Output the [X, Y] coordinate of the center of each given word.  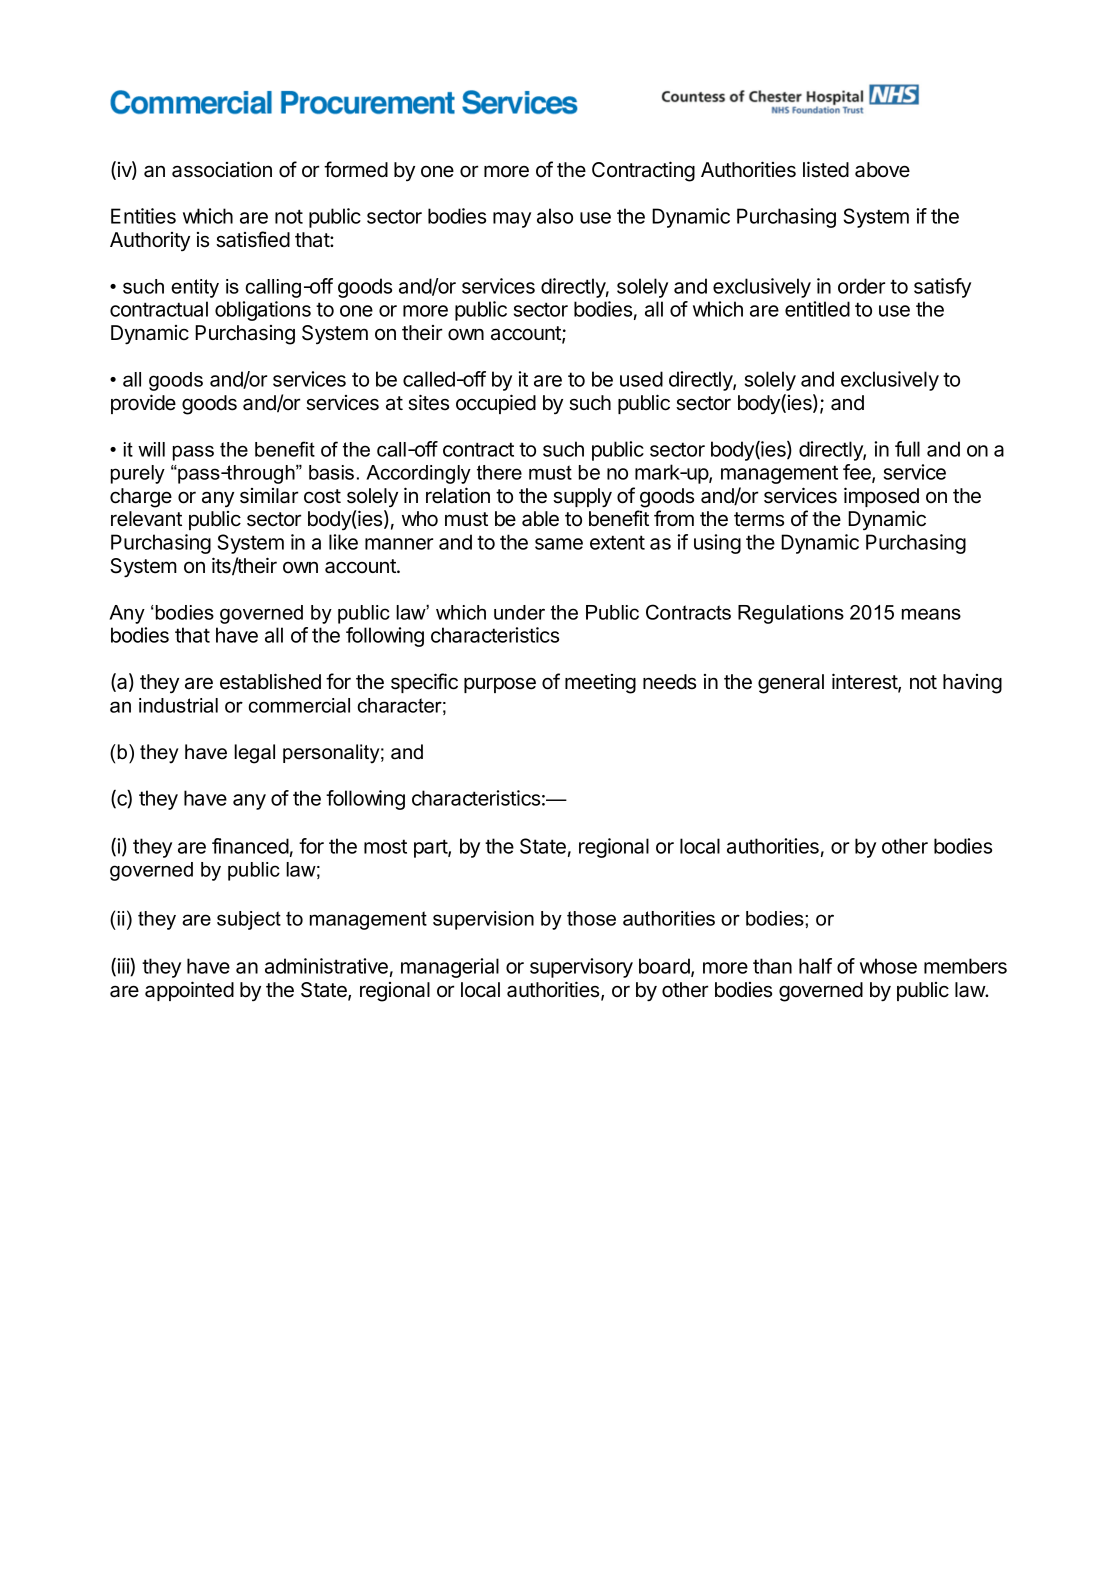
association [222, 169]
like [343, 542]
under [519, 612]
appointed [189, 991]
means [931, 614]
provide [143, 404]
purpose [500, 685]
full [907, 449]
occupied [496, 404]
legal [254, 754]
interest [865, 682]
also [555, 216]
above [882, 170]
